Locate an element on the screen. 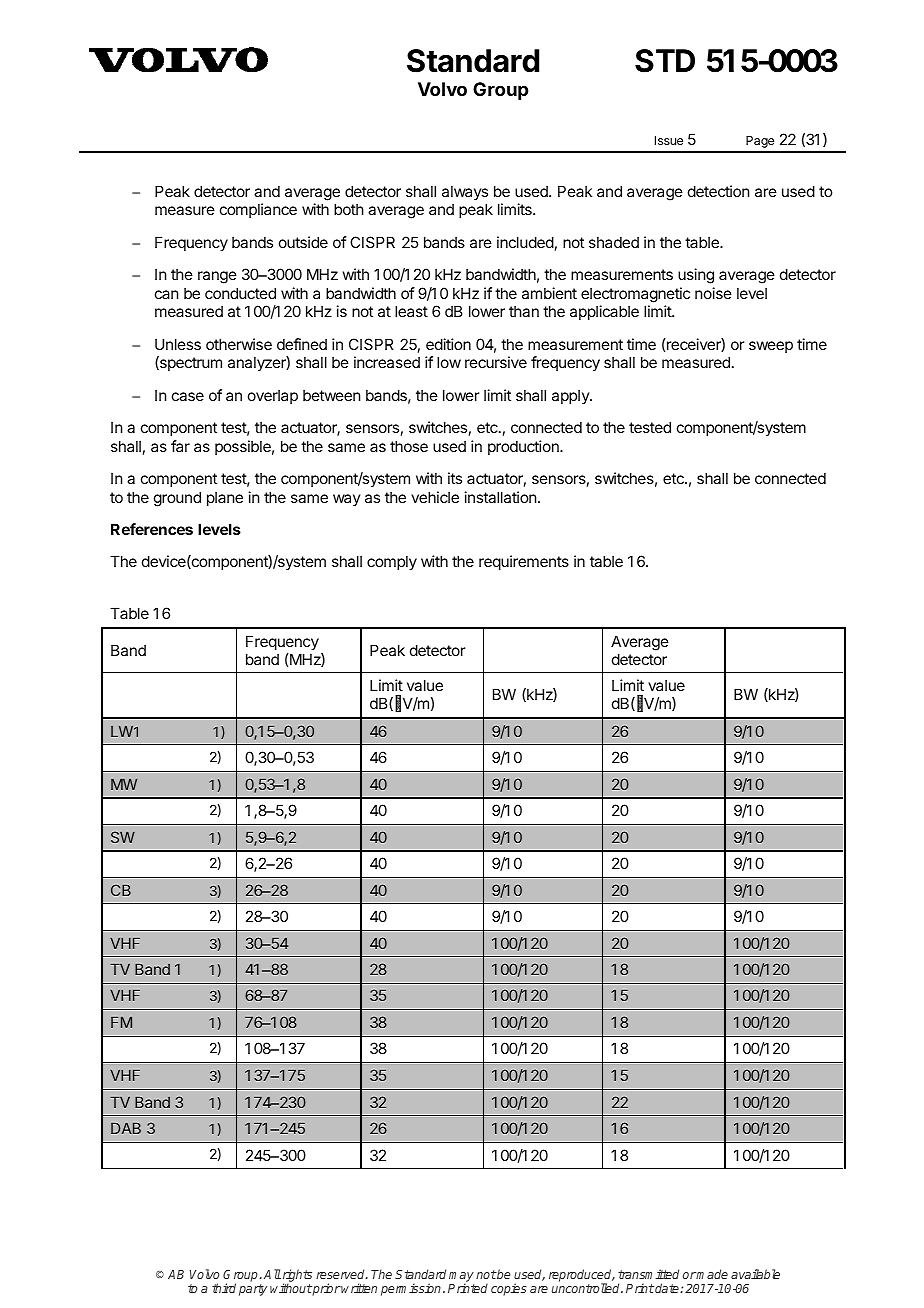  DAB is located at coordinates (126, 1128).
